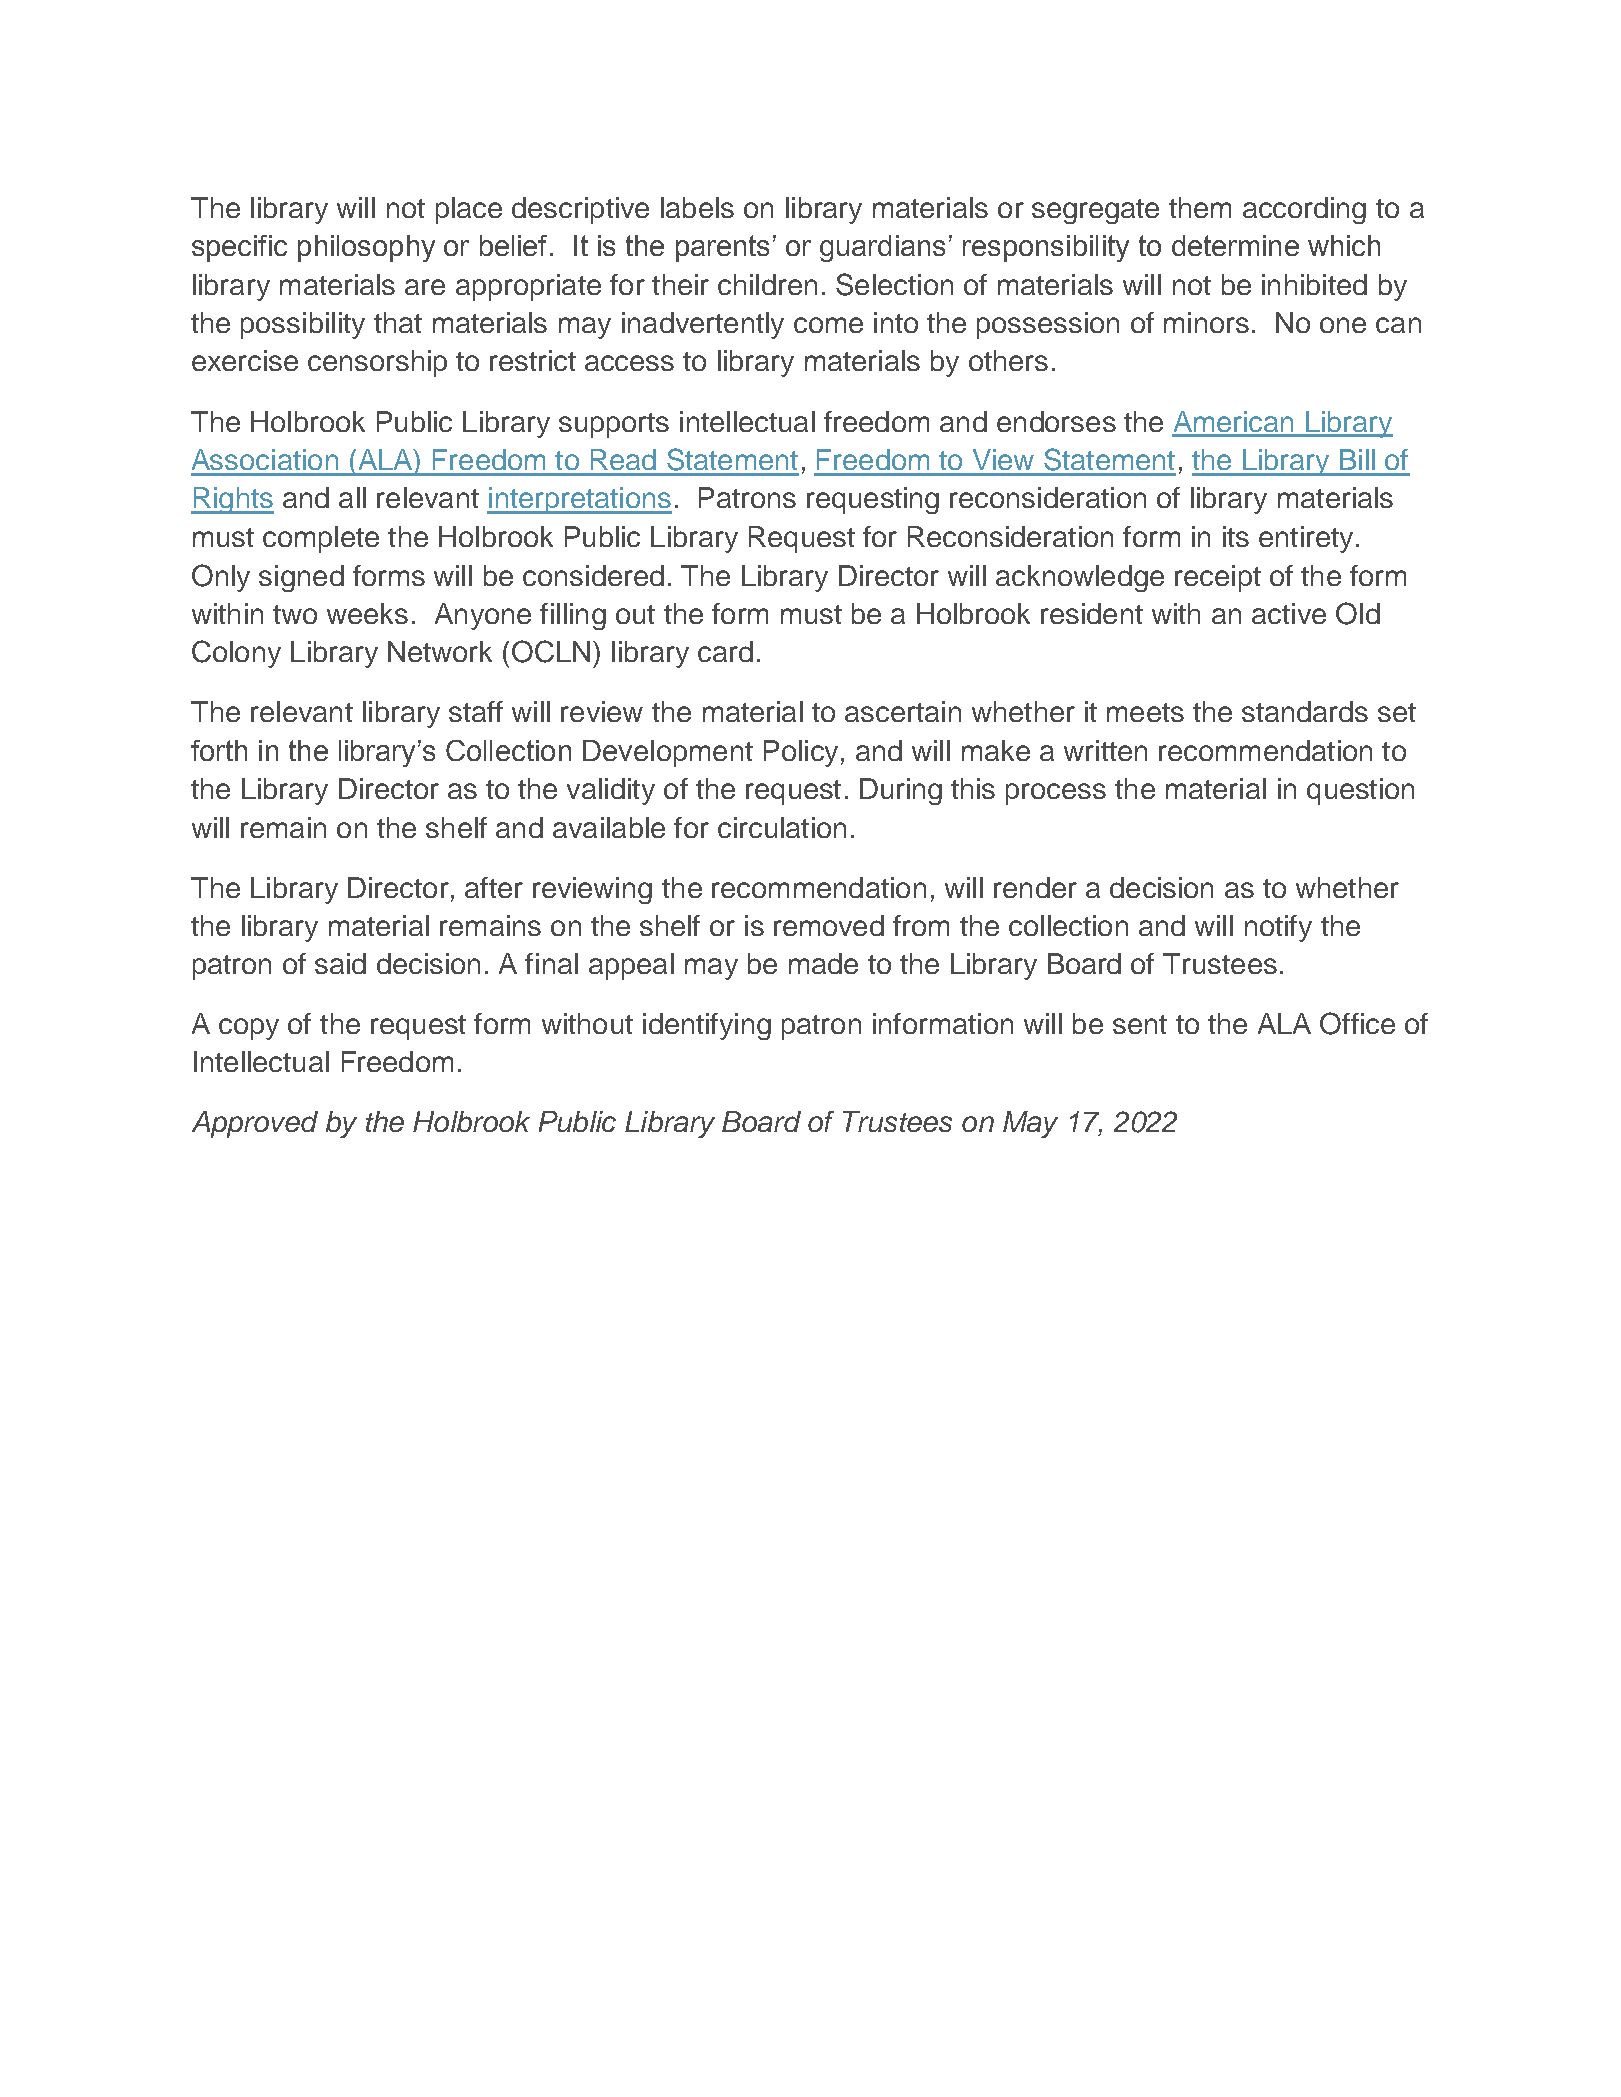 This image has height=2097, width=1621. What do you see at coordinates (366, 248) in the image?
I see `philosophy` at bounding box center [366, 248].
